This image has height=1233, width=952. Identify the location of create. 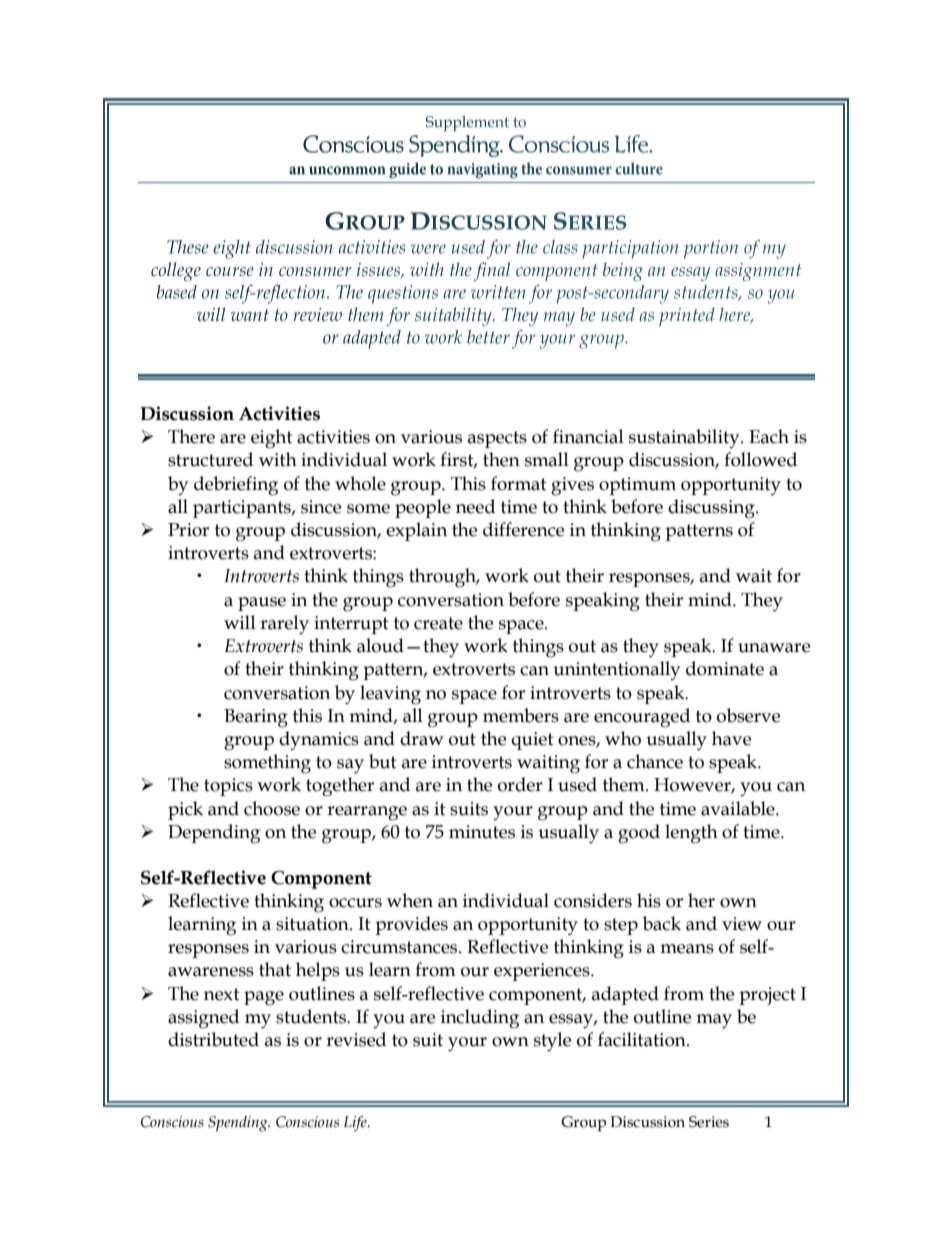
(438, 623).
